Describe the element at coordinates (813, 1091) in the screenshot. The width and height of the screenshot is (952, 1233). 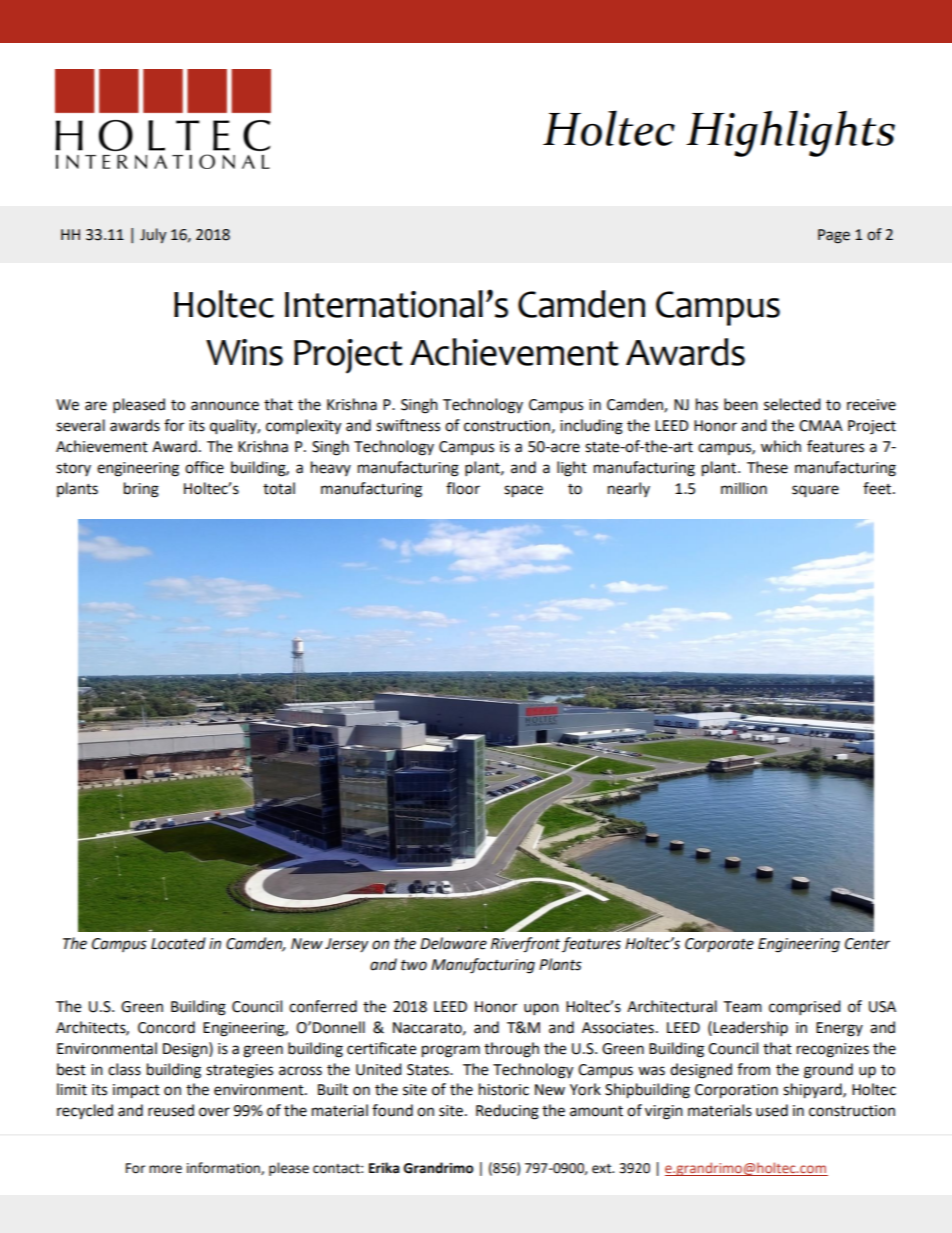
I see `shipyard` at that location.
